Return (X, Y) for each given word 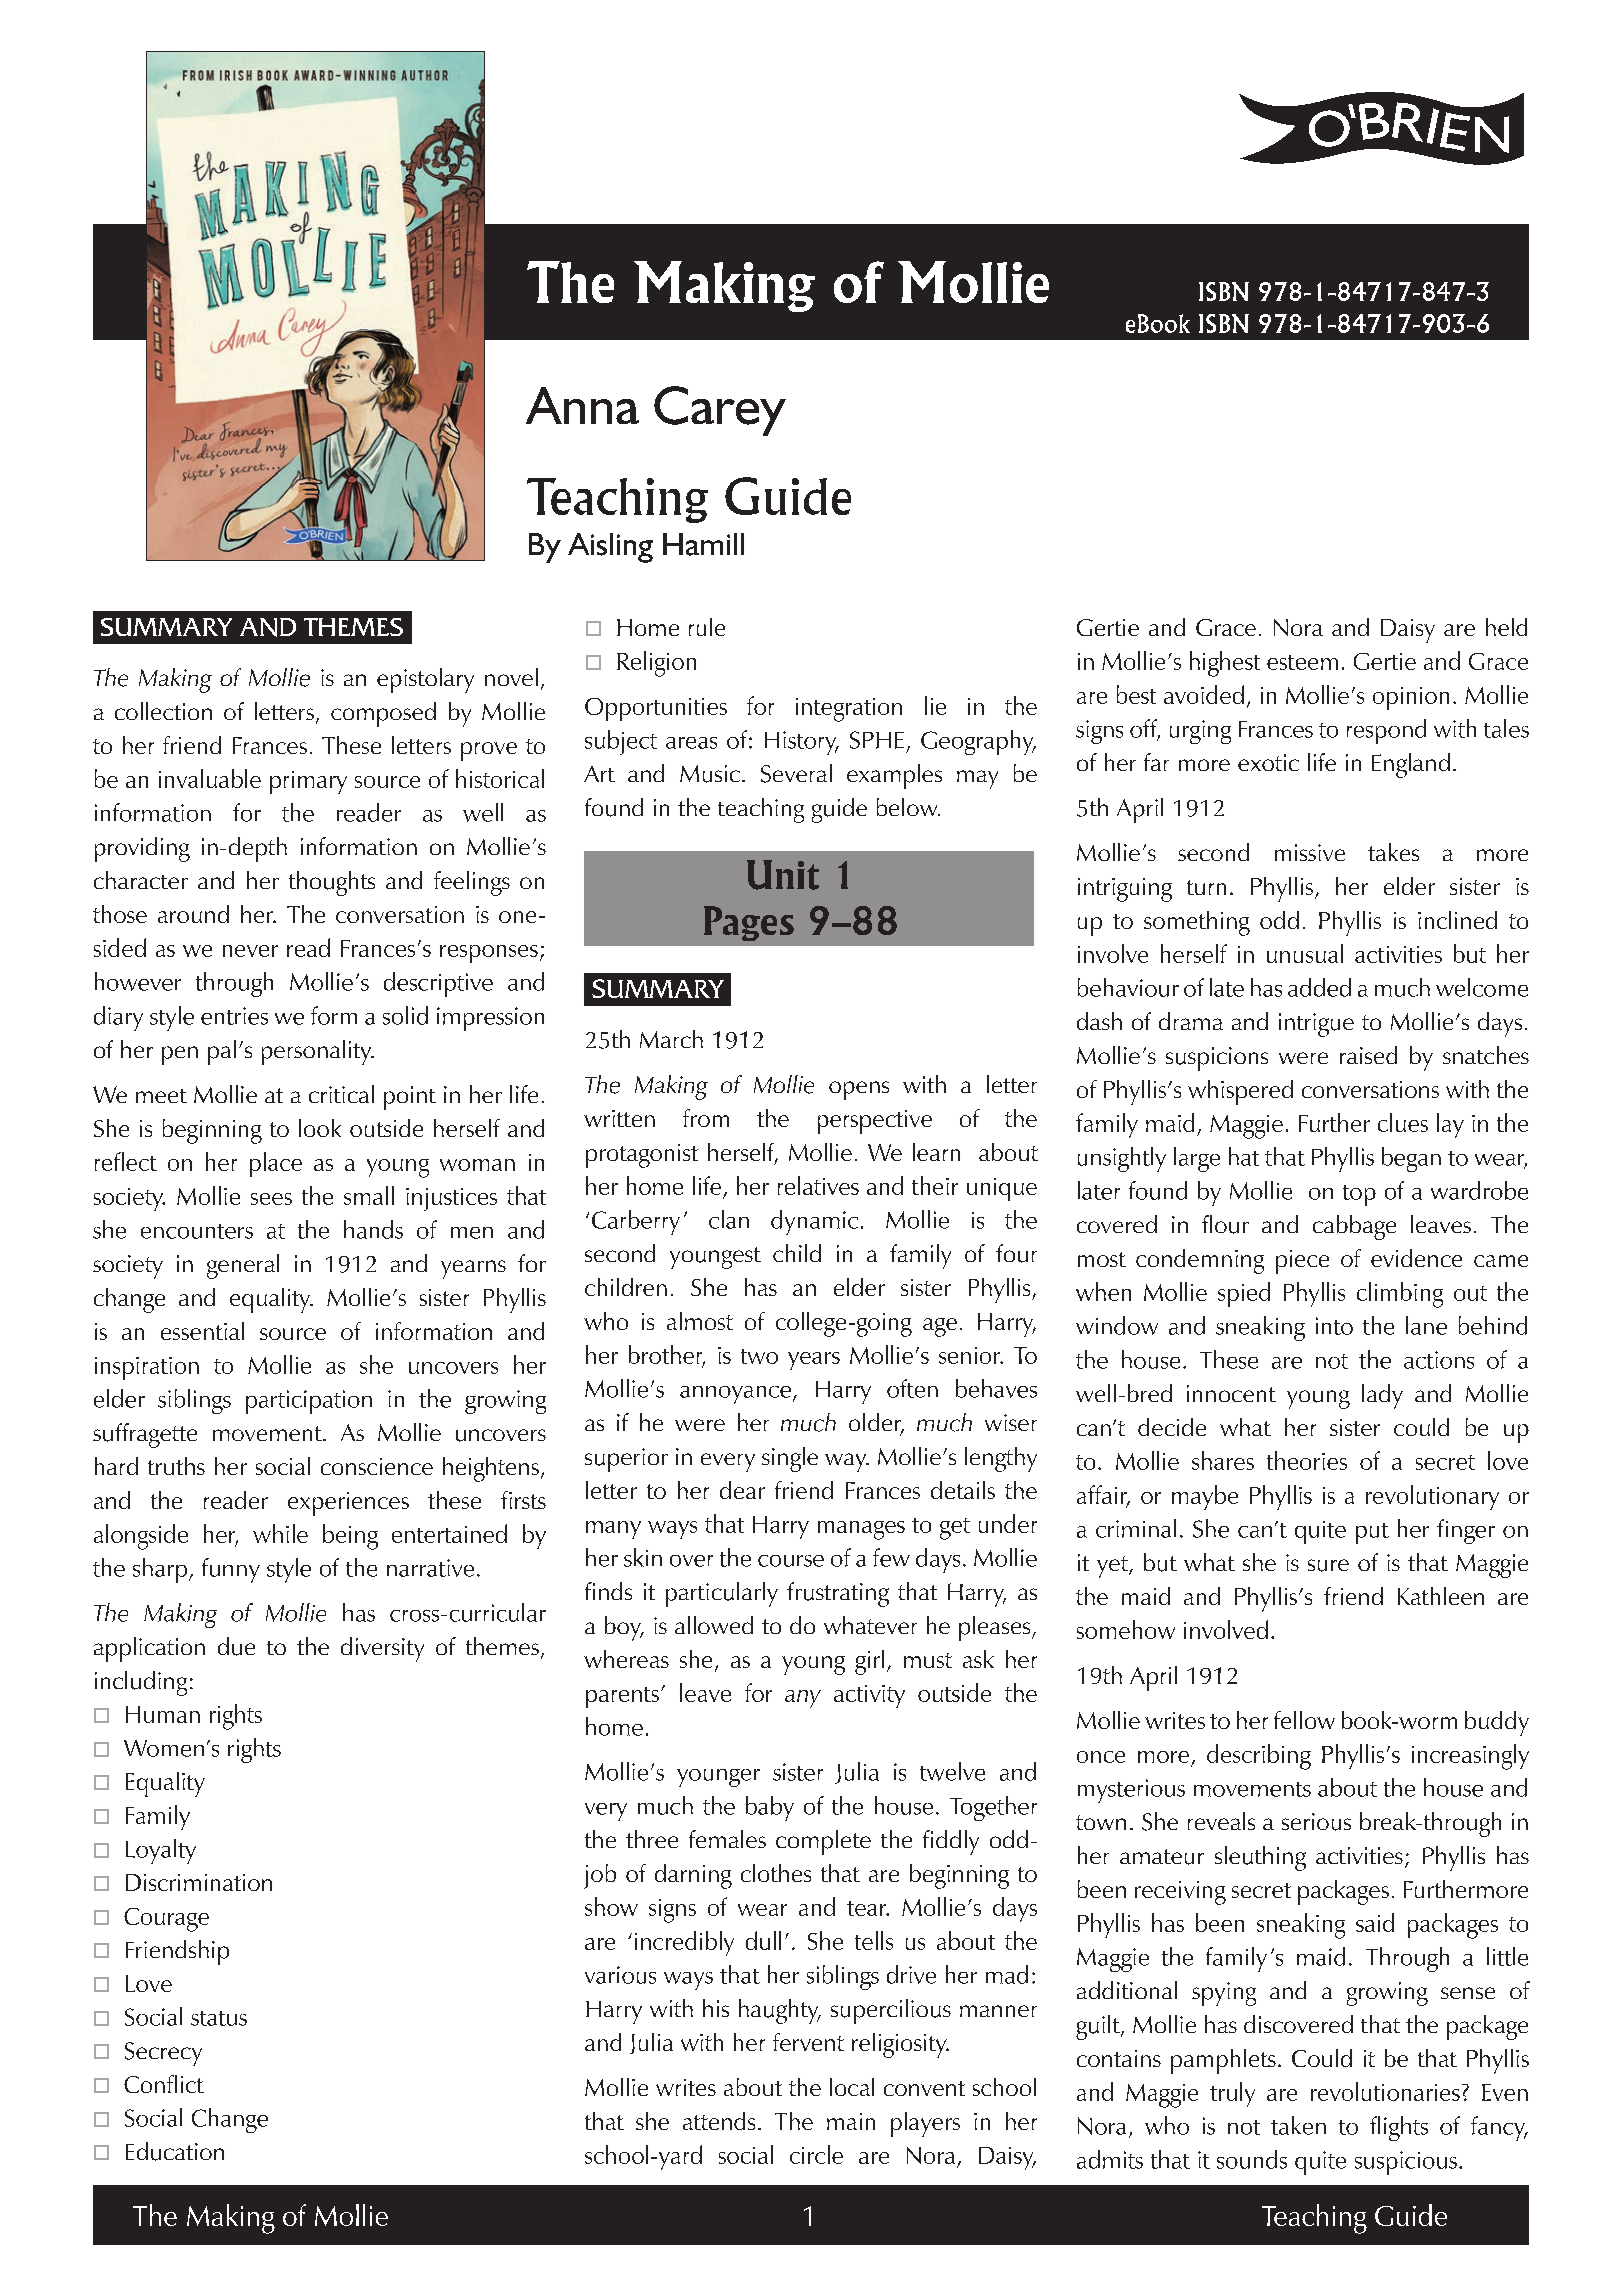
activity (869, 1696)
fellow (1304, 1720)
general (243, 1266)
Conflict (164, 2084)
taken (1298, 2125)
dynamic (814, 1222)
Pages (749, 923)
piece (1302, 1262)
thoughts (332, 883)
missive (1310, 852)
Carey (720, 411)
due (236, 1646)
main (851, 2121)
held (1506, 627)
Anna (582, 405)
